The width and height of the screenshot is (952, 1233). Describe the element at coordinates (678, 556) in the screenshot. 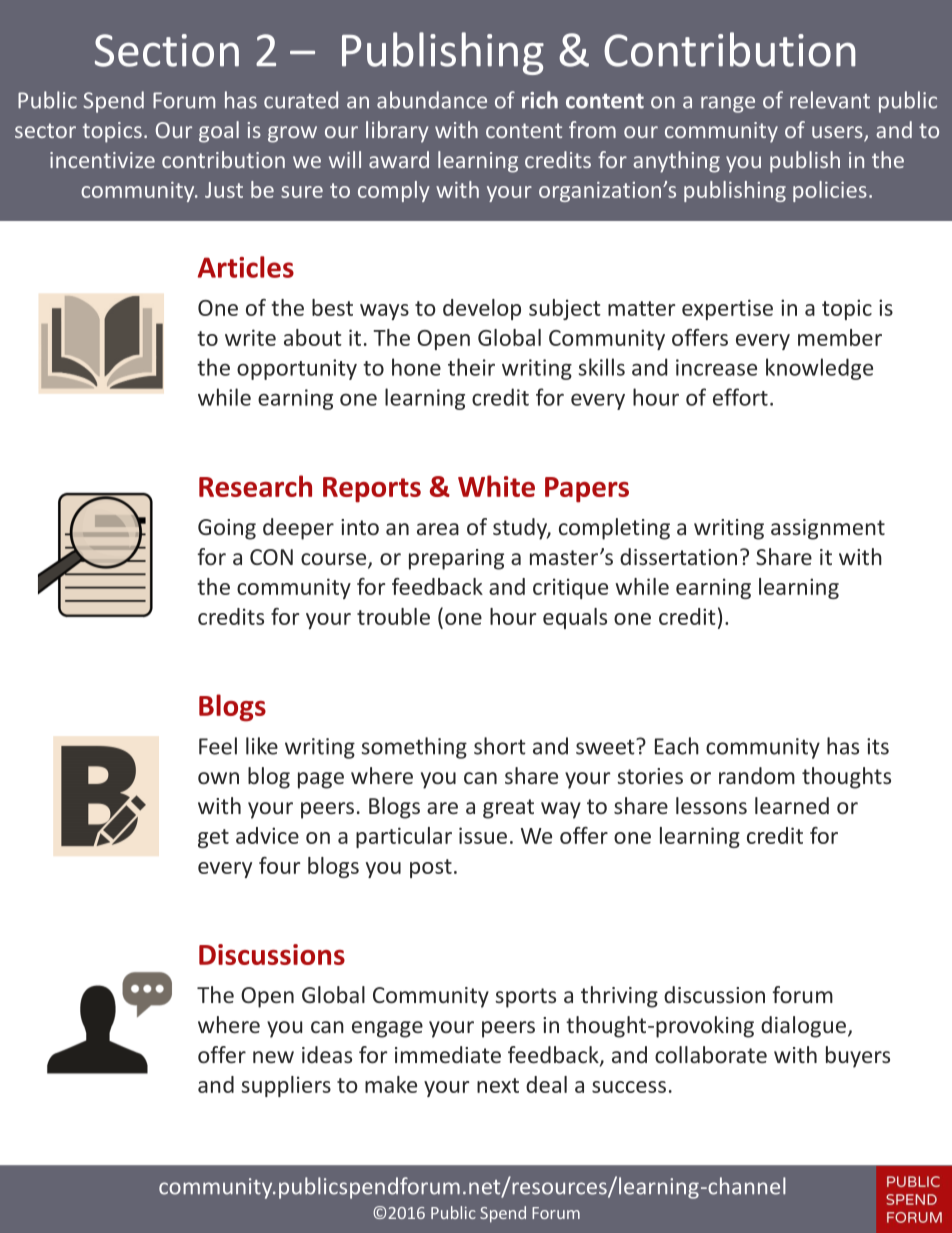

I see `dissertation` at that location.
